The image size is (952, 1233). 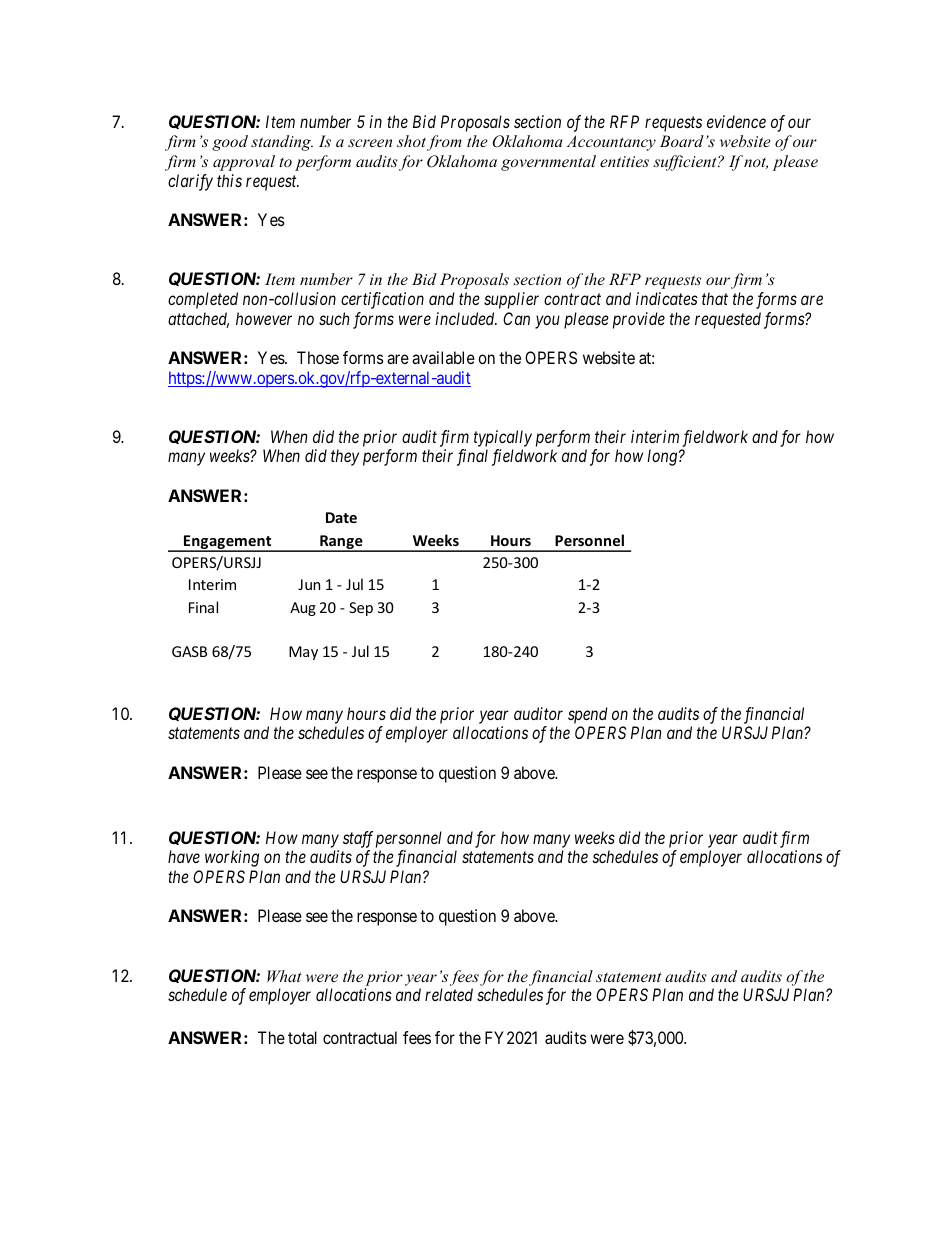 I want to click on Sep, so click(x=361, y=609).
